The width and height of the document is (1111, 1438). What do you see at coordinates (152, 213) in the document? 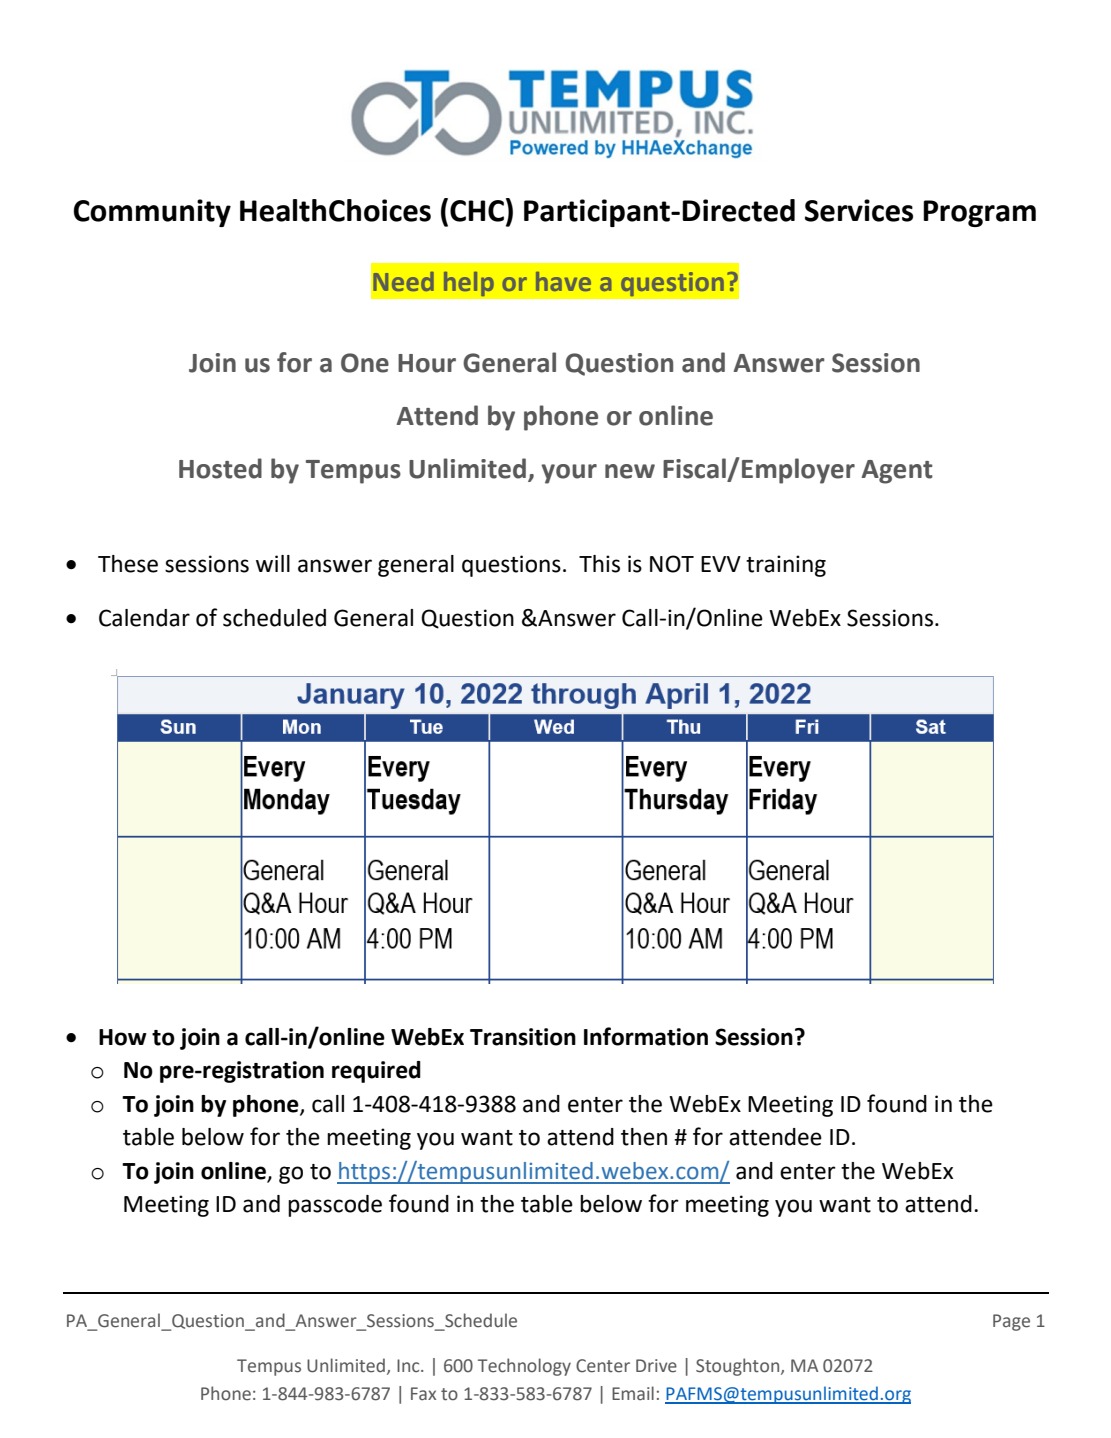
I see `Community` at bounding box center [152, 213].
